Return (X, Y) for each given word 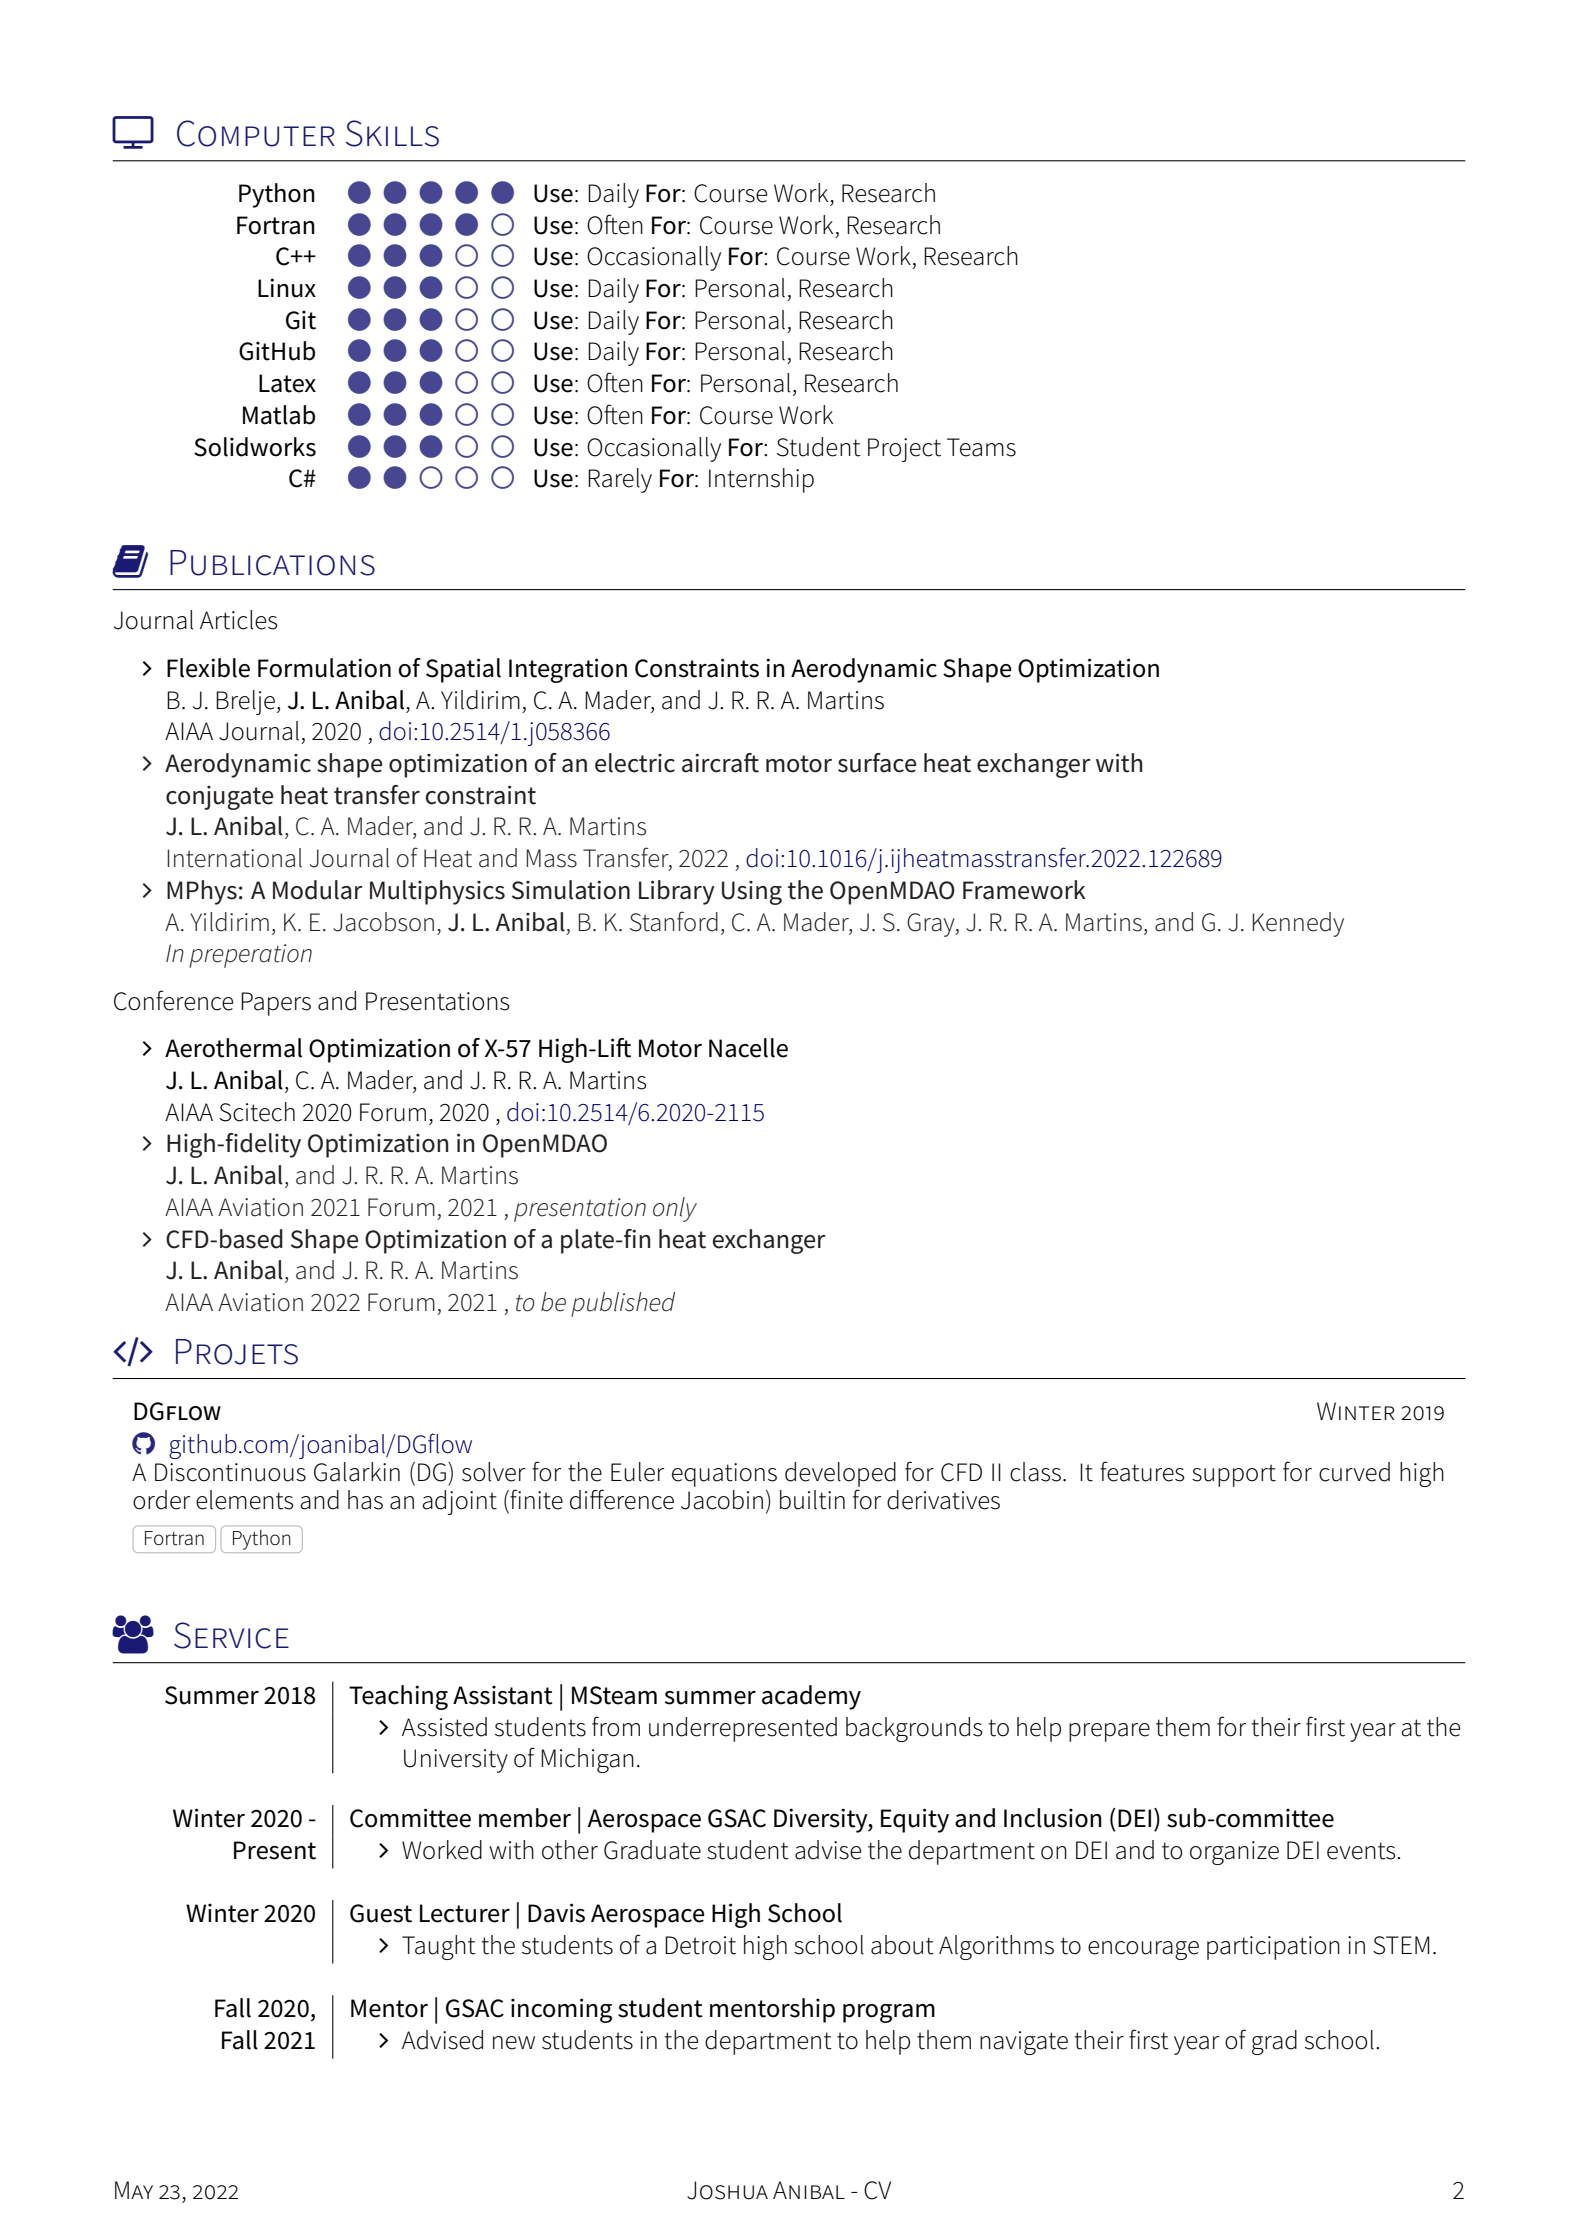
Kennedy (1298, 924)
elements (245, 1500)
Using (752, 893)
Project (904, 450)
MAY (134, 2190)
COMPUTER (256, 133)
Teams (981, 447)
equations (724, 1475)
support (1234, 1475)
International (234, 858)
